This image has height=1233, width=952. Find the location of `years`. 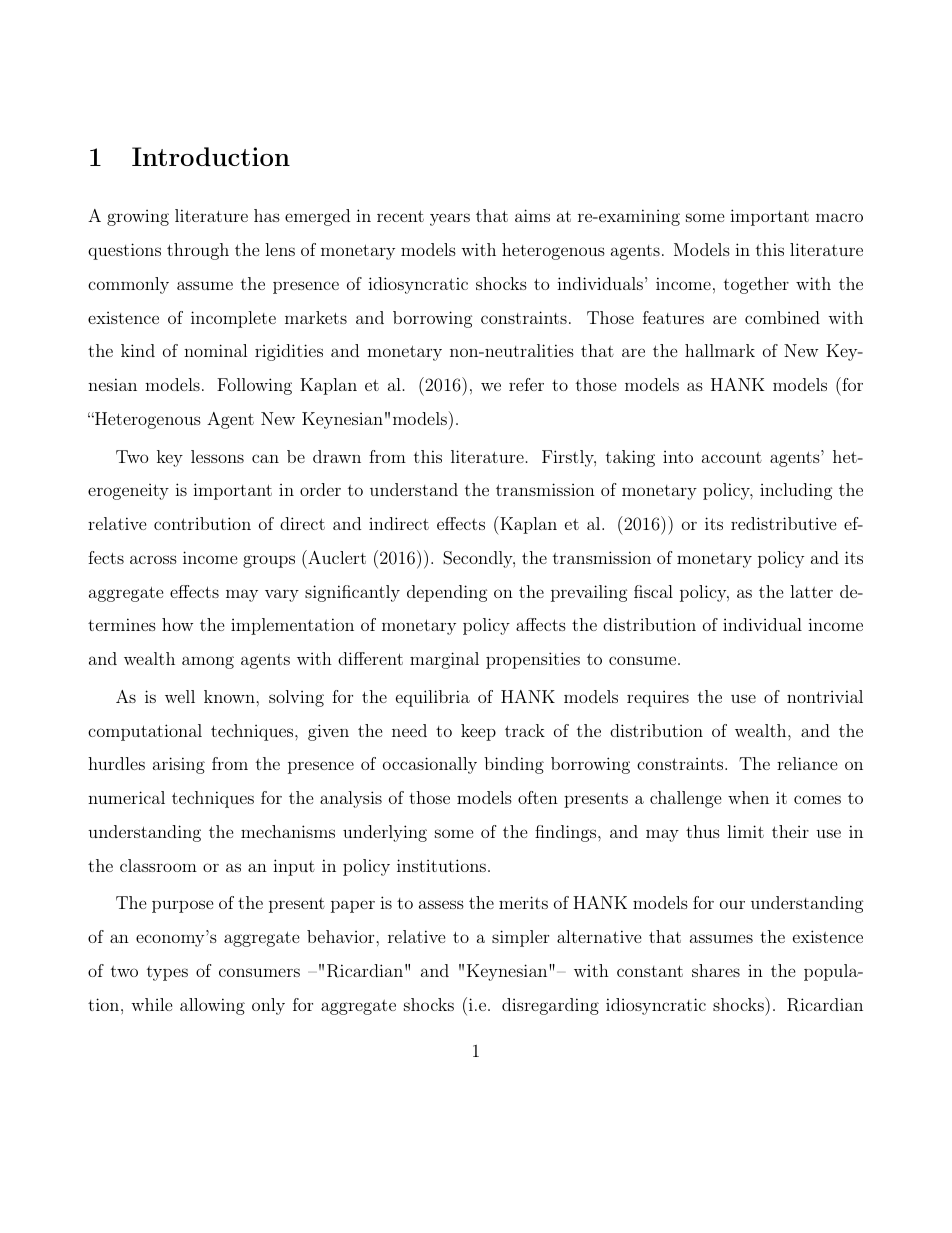

years is located at coordinates (450, 219).
